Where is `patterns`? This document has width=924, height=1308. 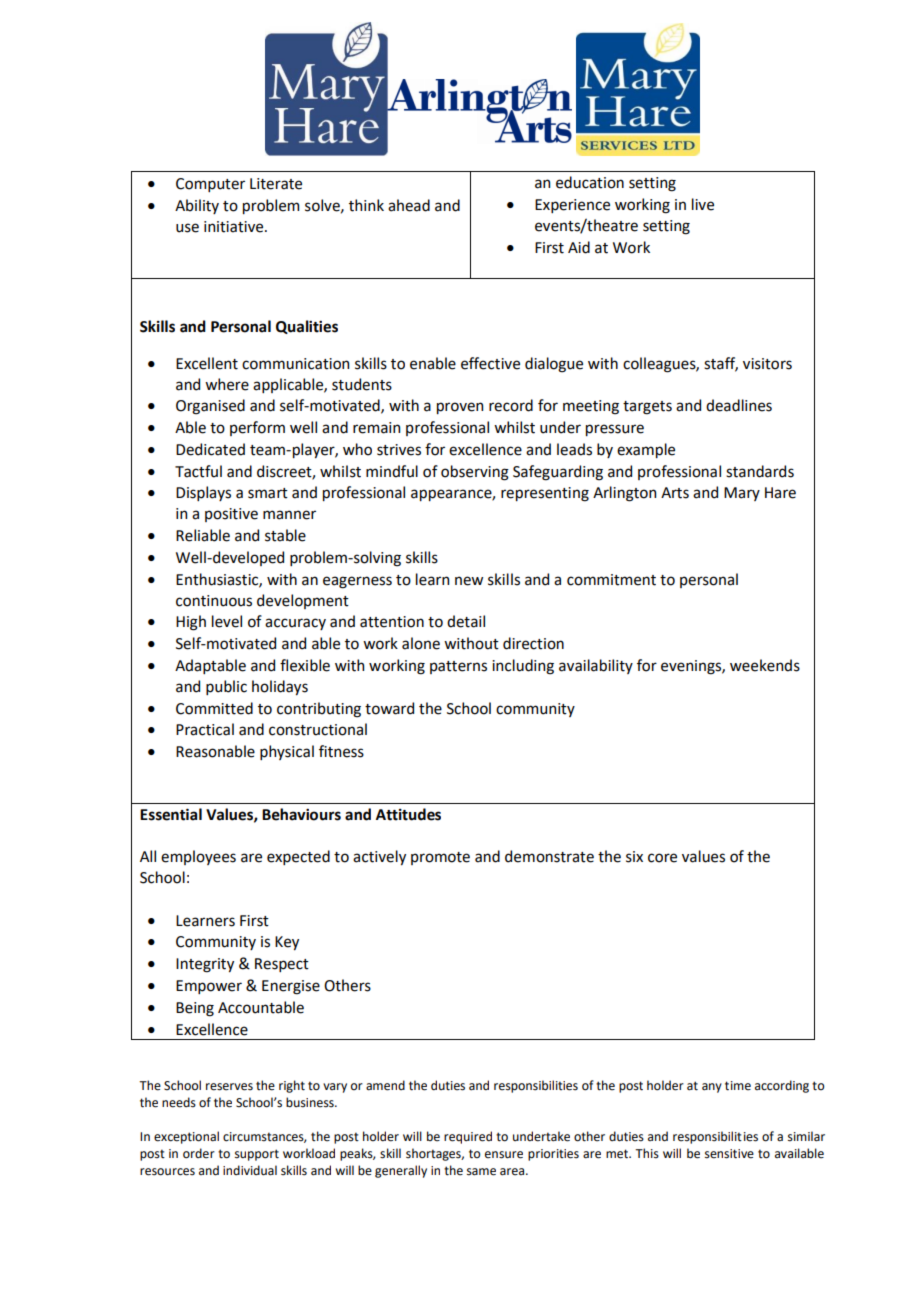
patterns is located at coordinates (458, 667).
